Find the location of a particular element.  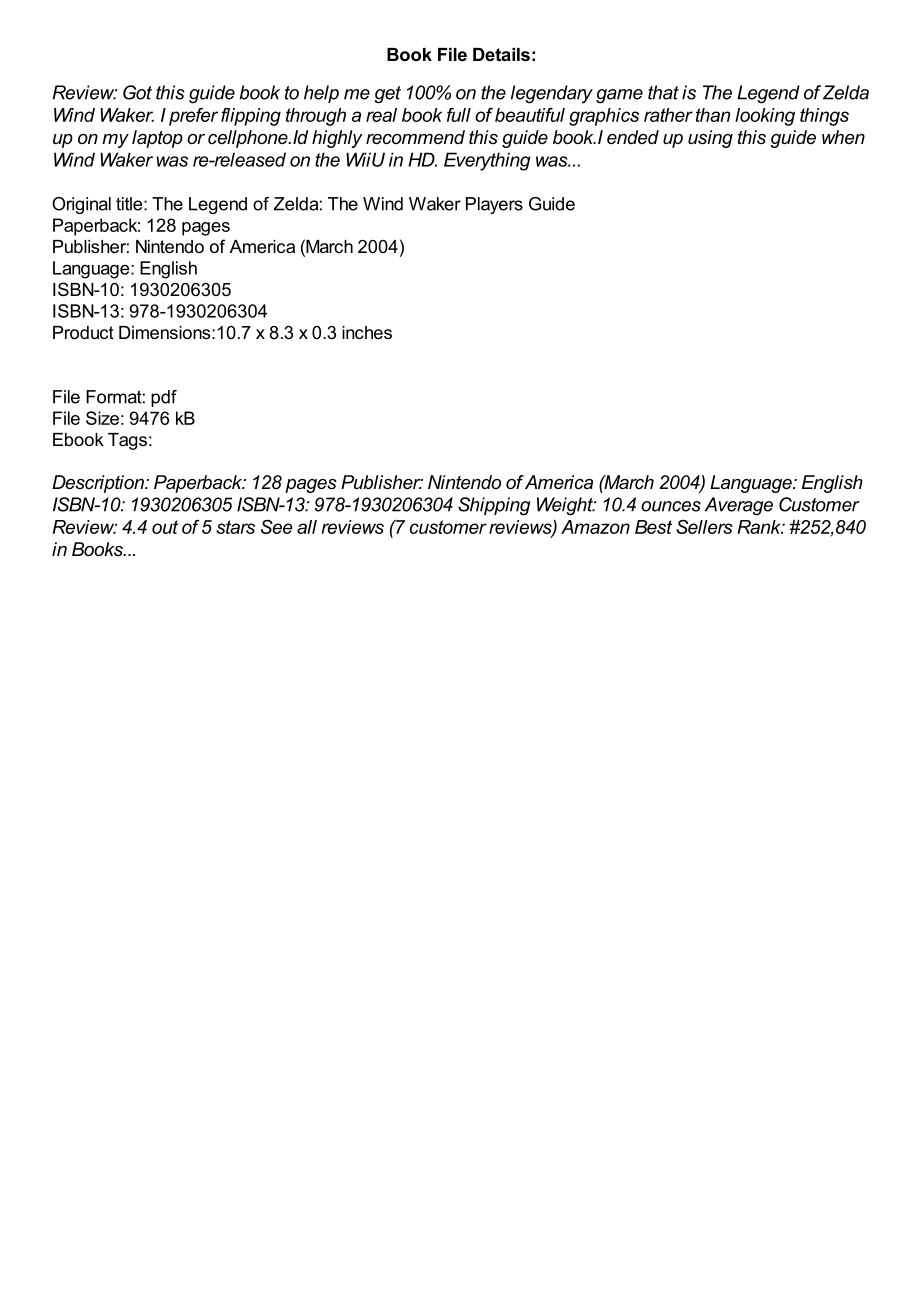

Average is located at coordinates (739, 506).
